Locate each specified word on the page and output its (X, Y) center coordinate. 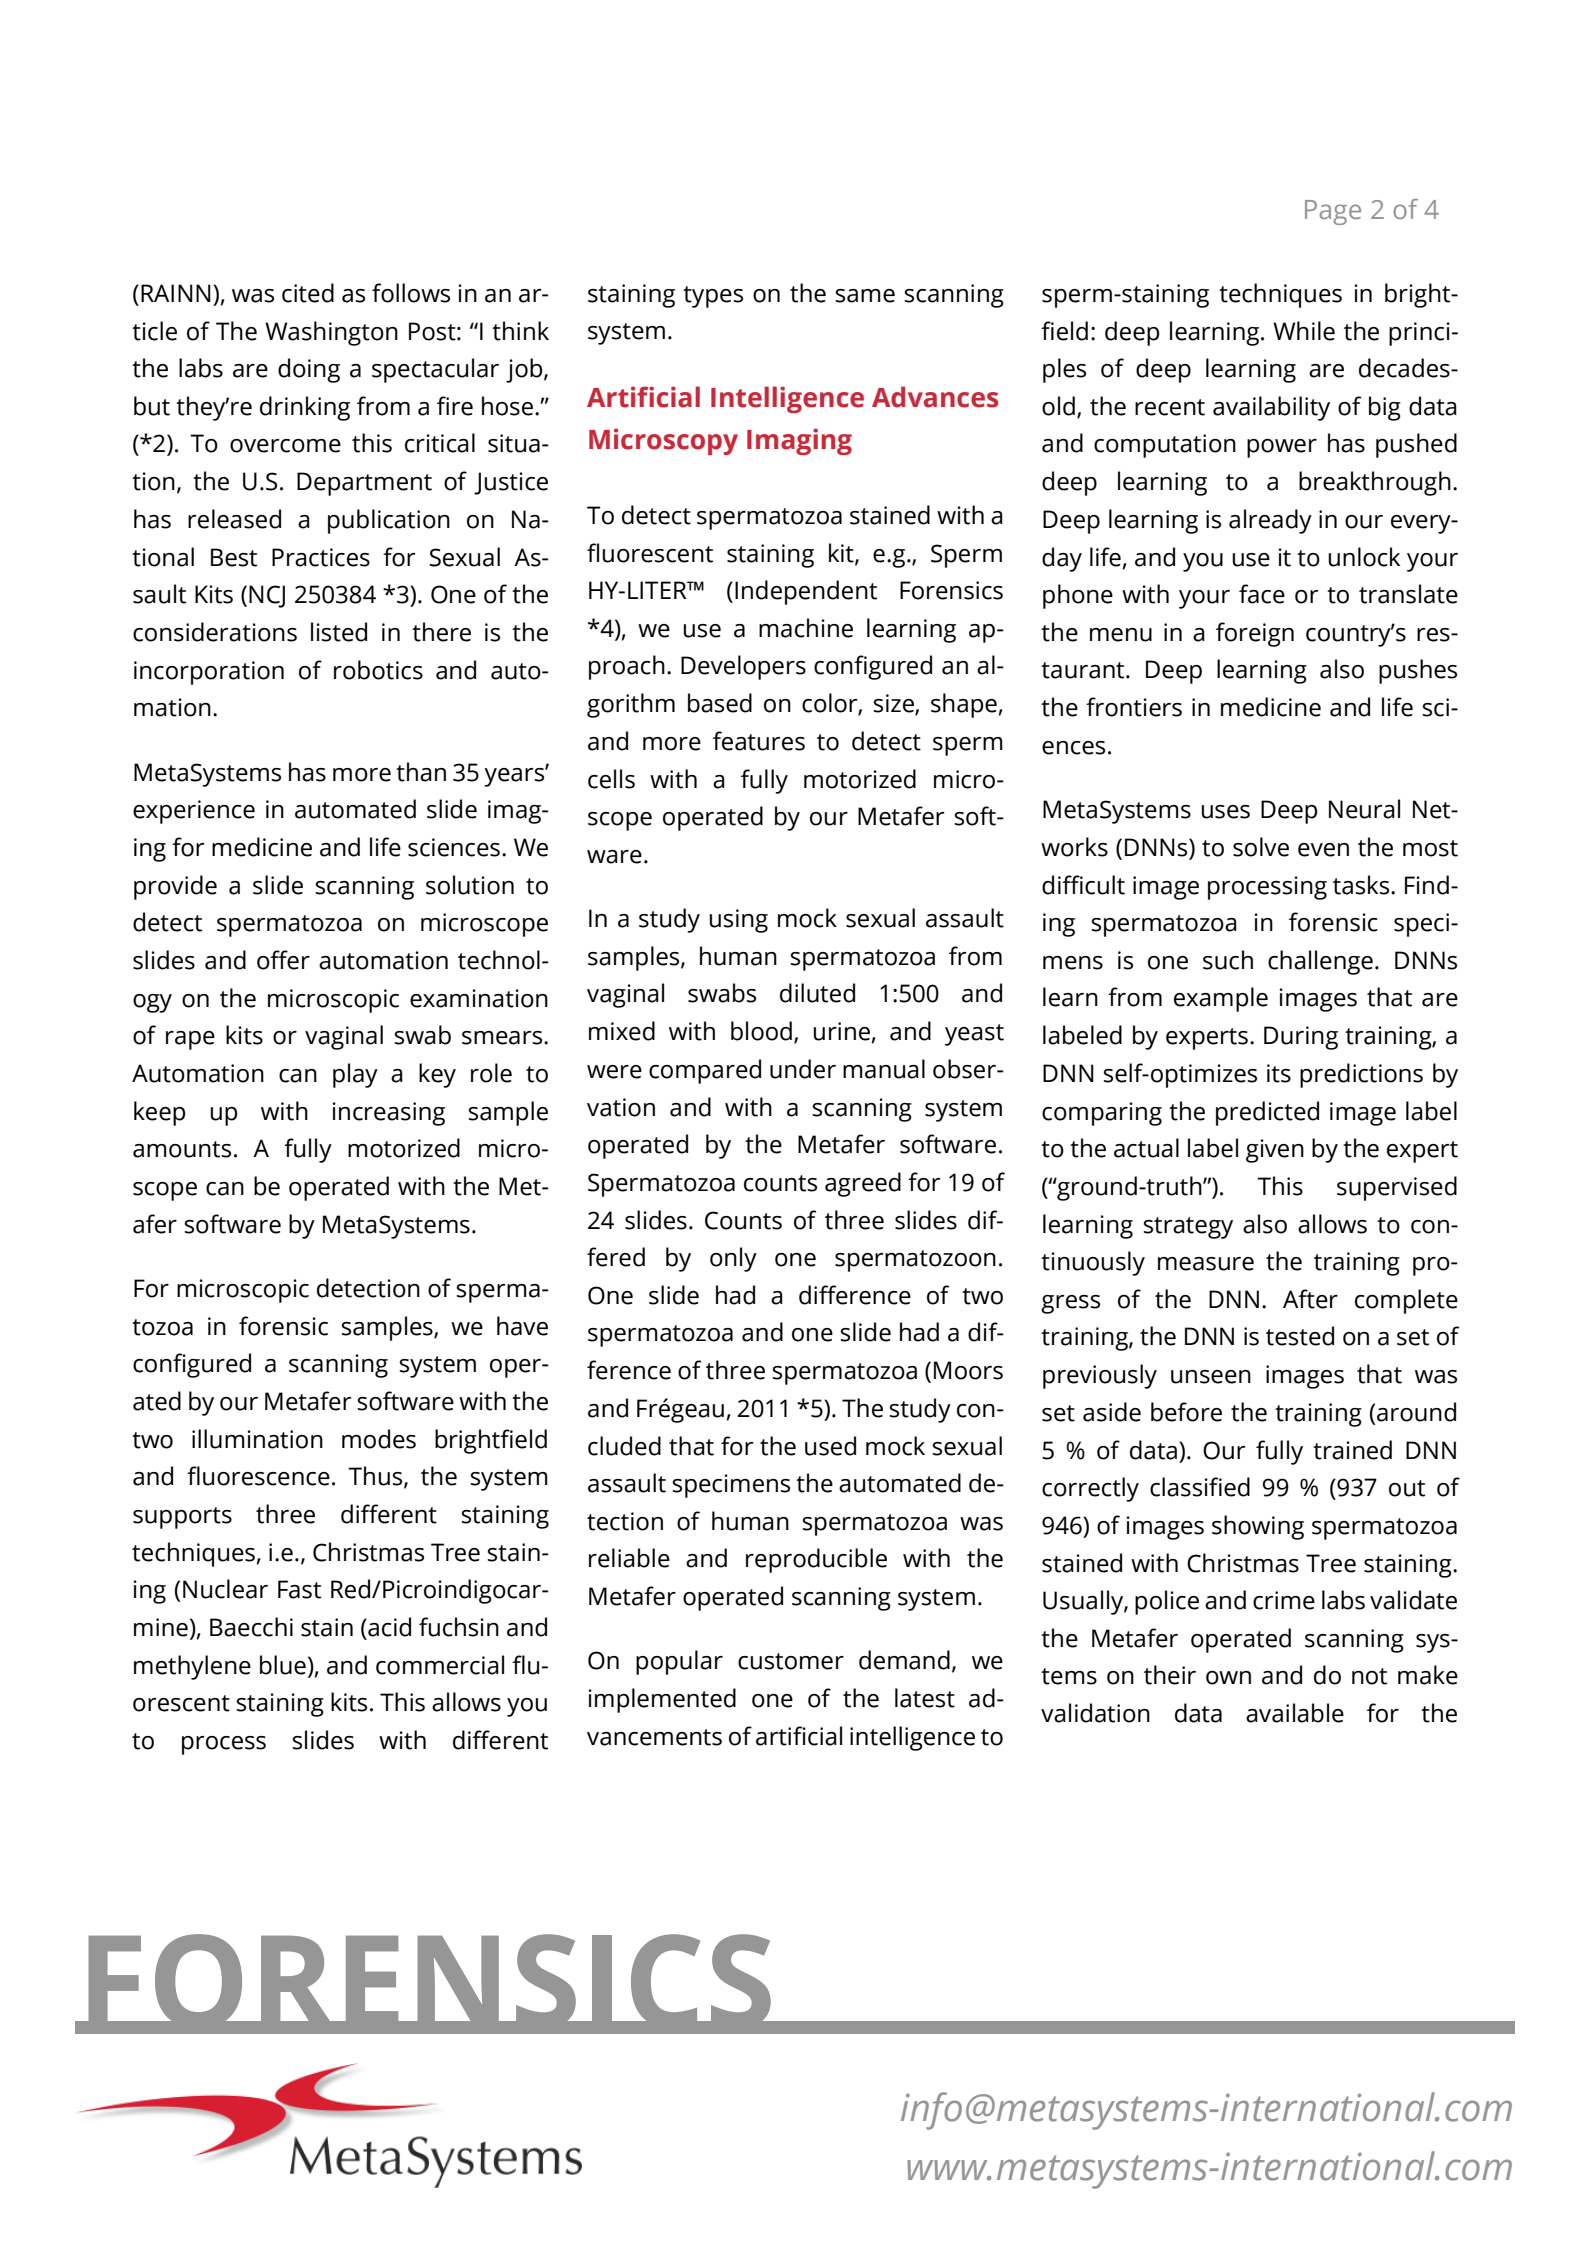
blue (283, 1665)
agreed (863, 1184)
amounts (182, 1149)
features (759, 741)
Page (1333, 212)
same (865, 296)
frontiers (1134, 707)
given (1275, 1151)
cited (308, 293)
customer (791, 1661)
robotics (378, 670)
